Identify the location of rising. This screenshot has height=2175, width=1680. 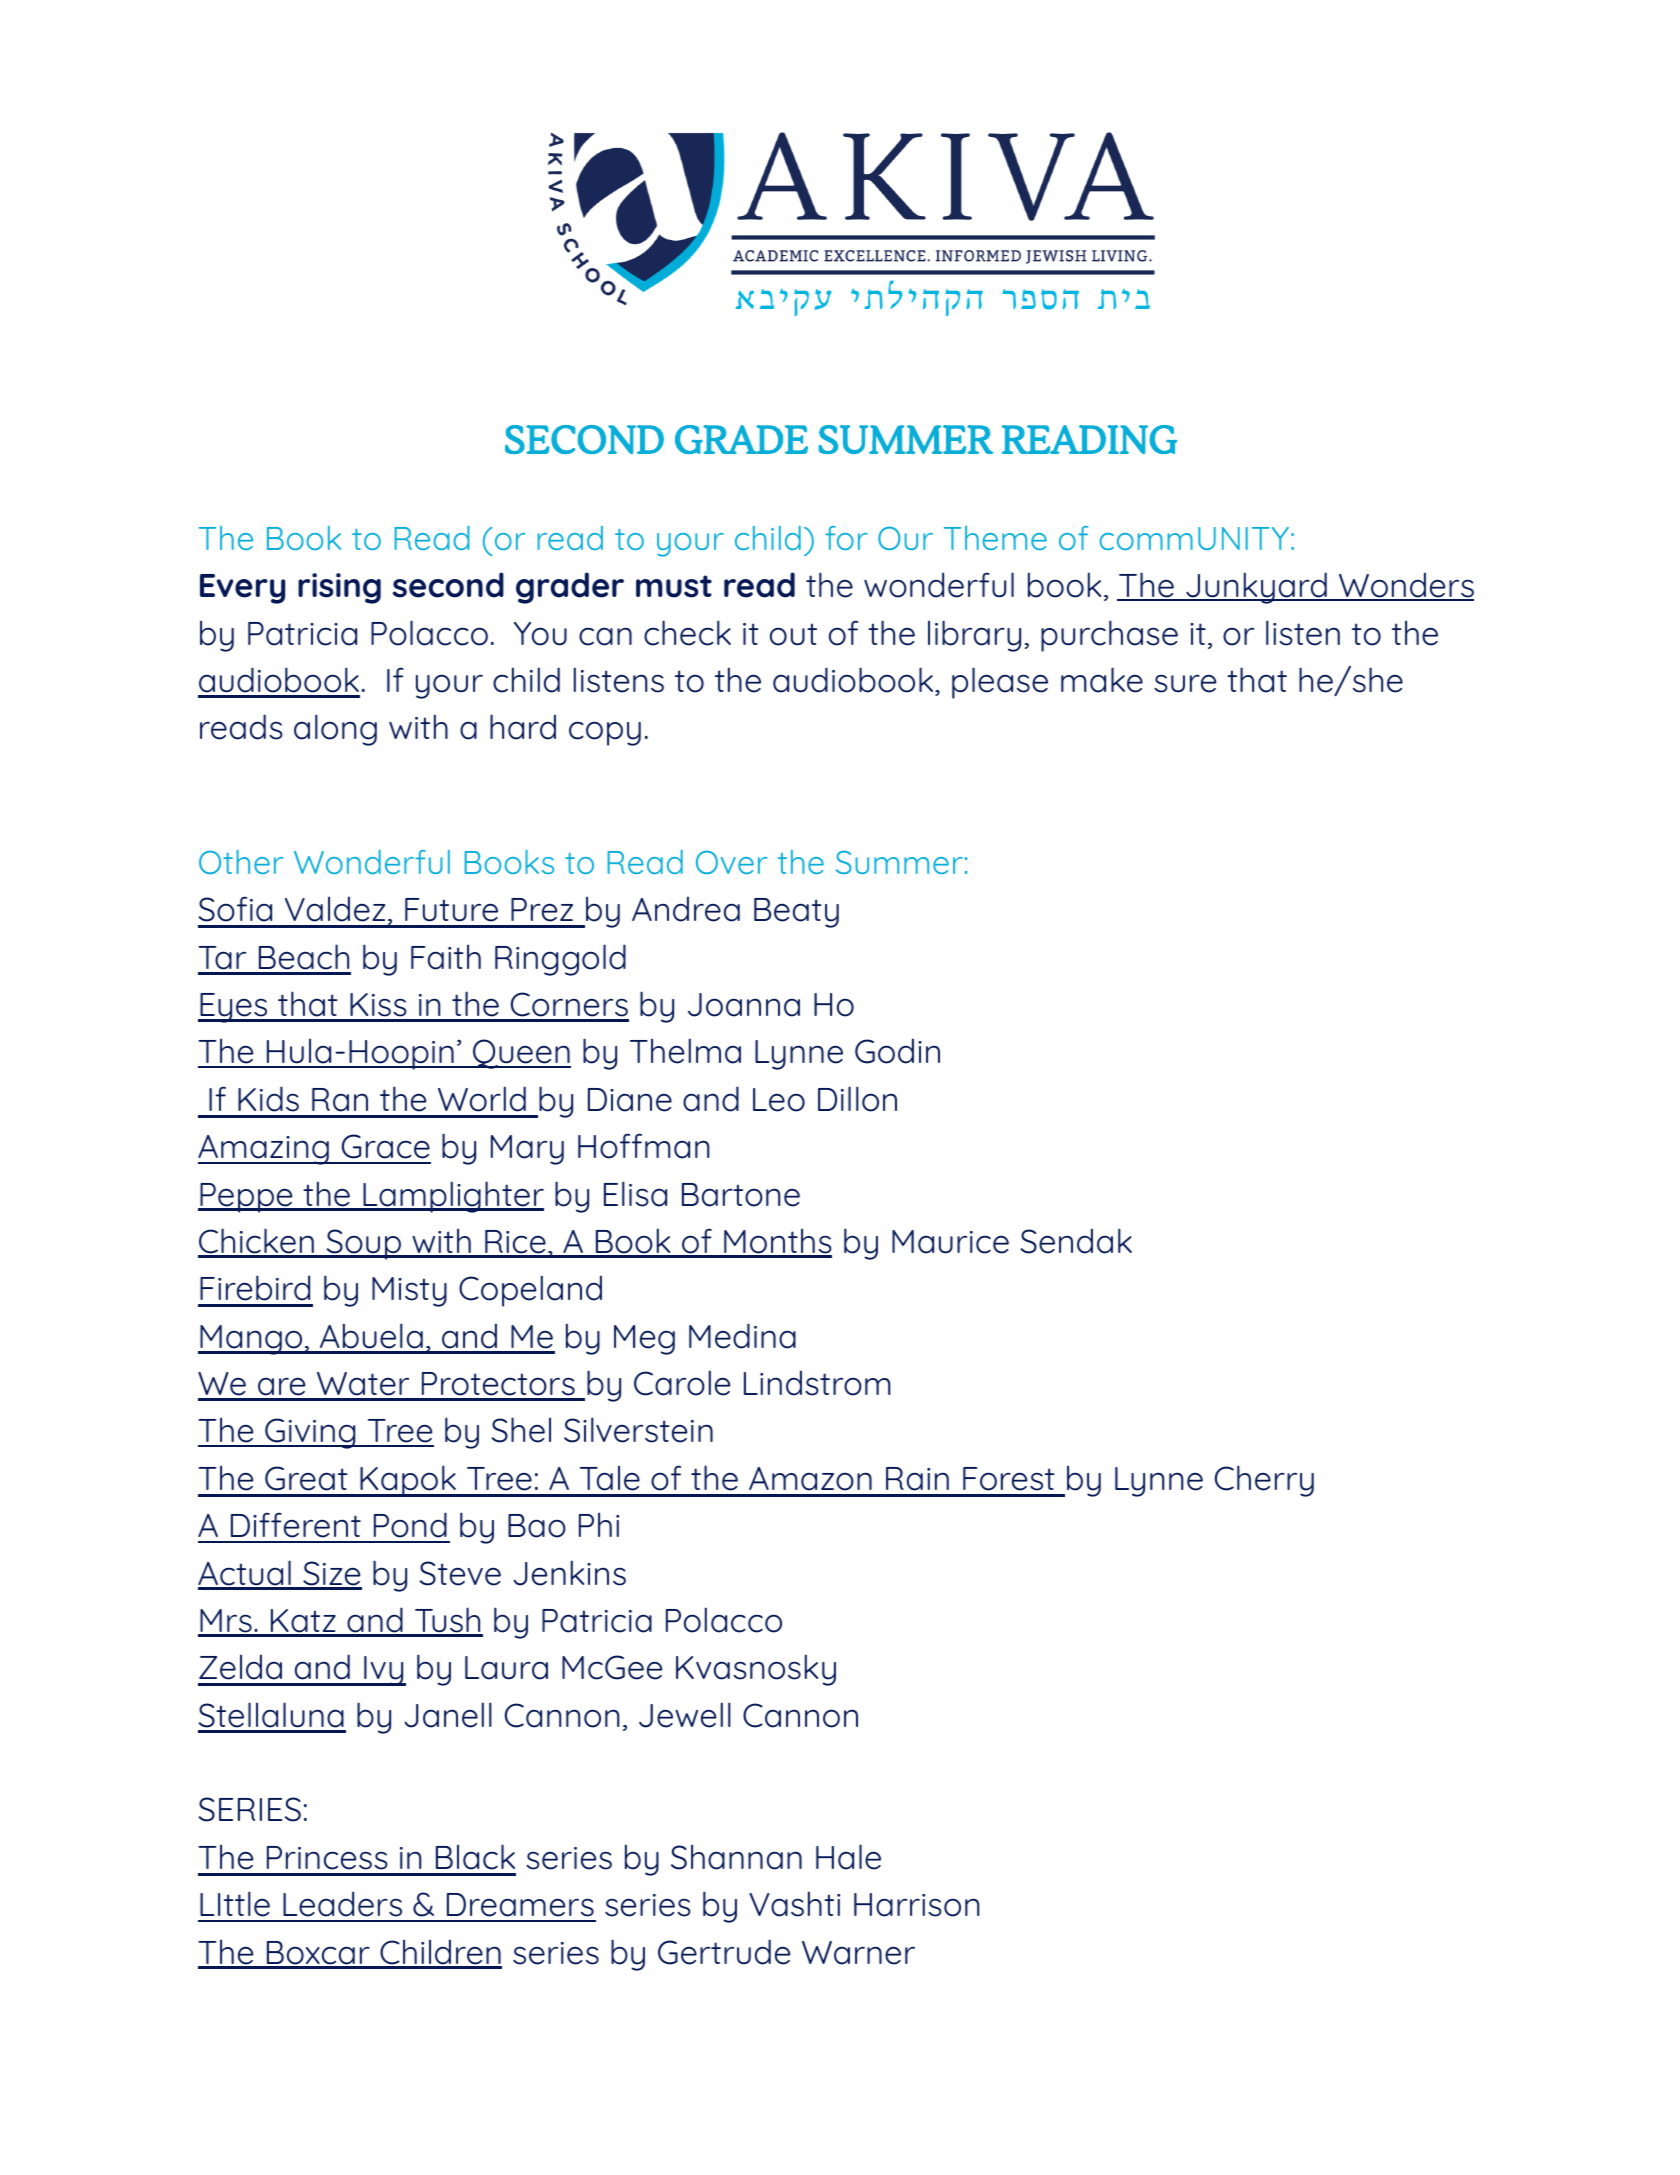
(339, 588).
